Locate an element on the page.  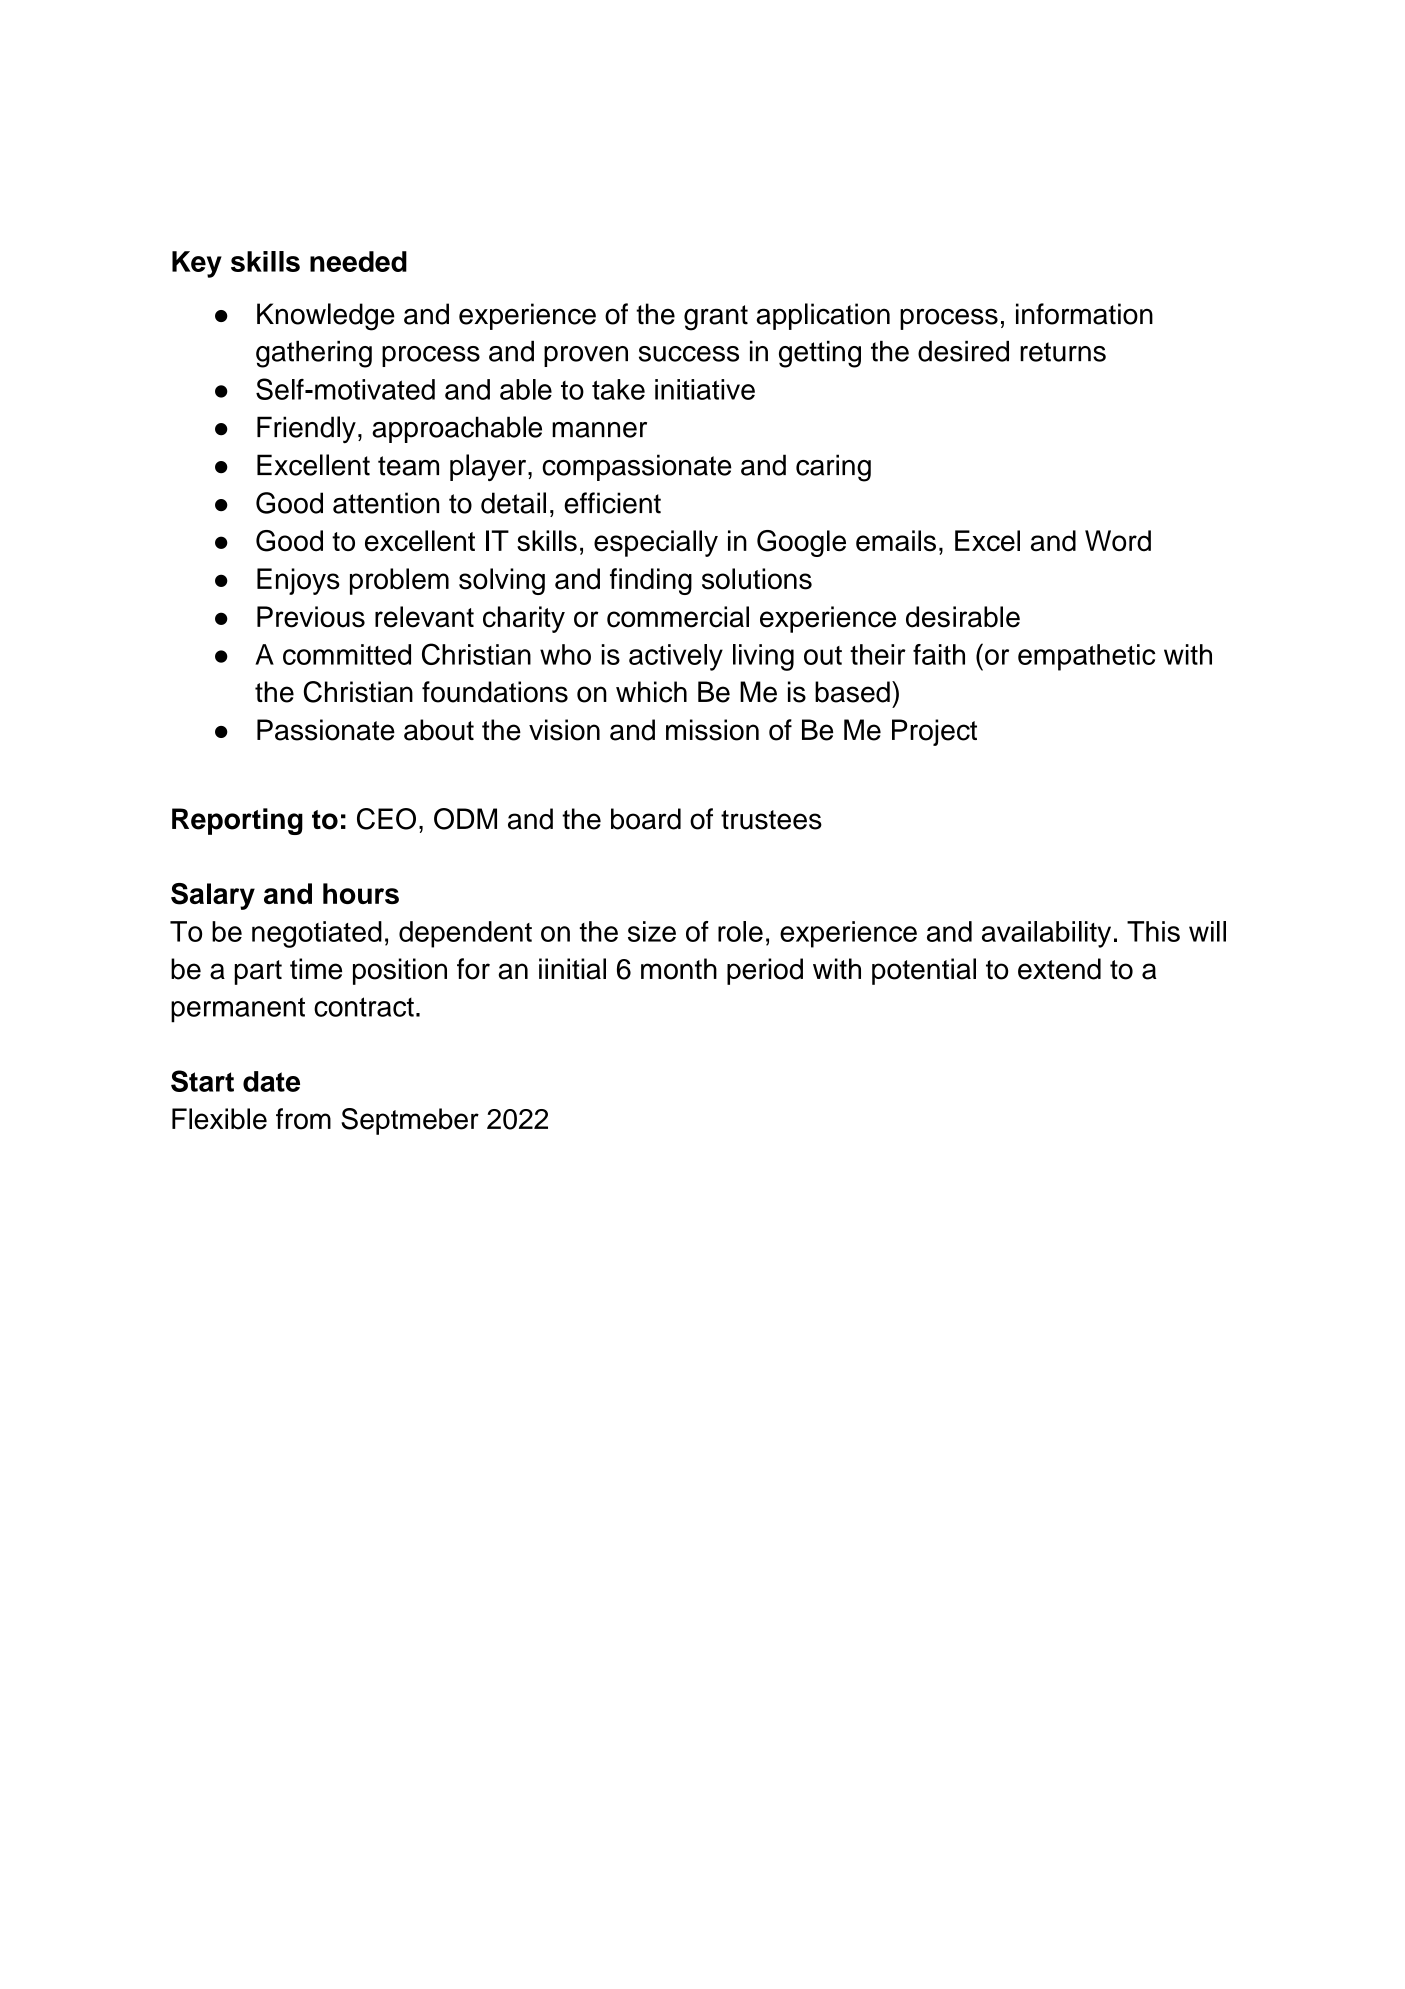
especially is located at coordinates (656, 543).
